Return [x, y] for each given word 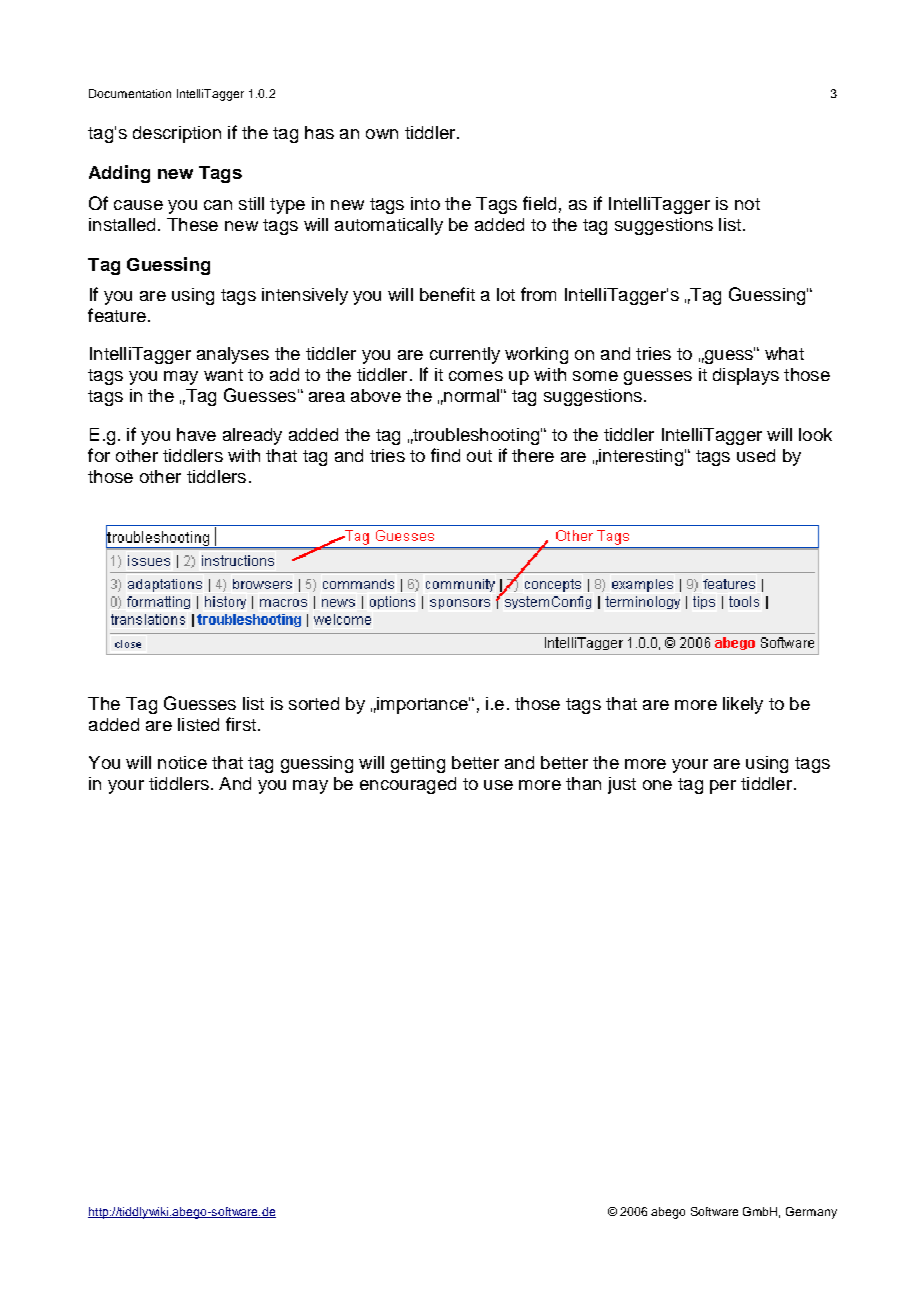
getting [418, 764]
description [177, 134]
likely [743, 705]
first [241, 724]
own [382, 134]
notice [182, 762]
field [539, 203]
